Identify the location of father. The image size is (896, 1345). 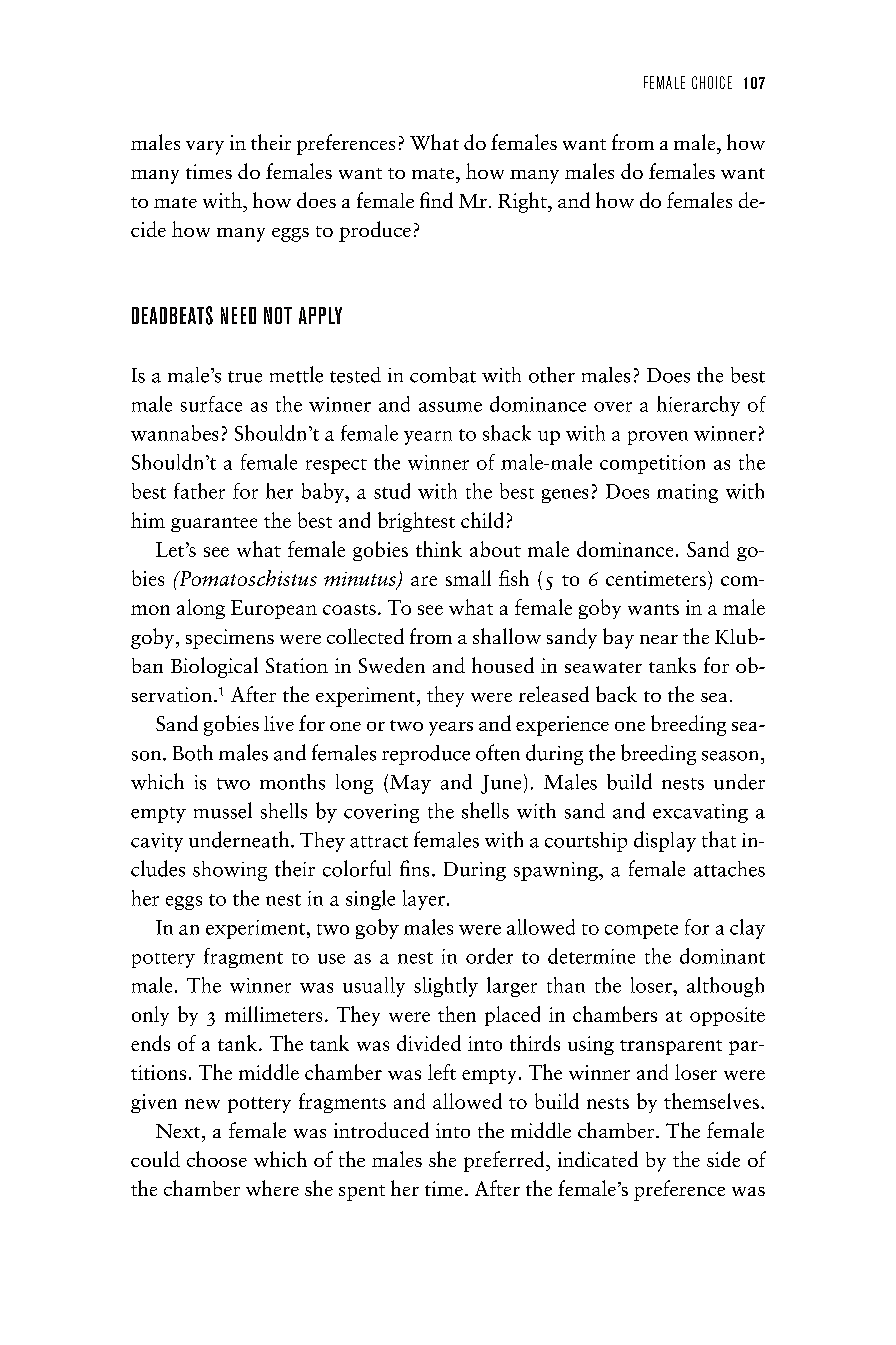
(199, 491).
